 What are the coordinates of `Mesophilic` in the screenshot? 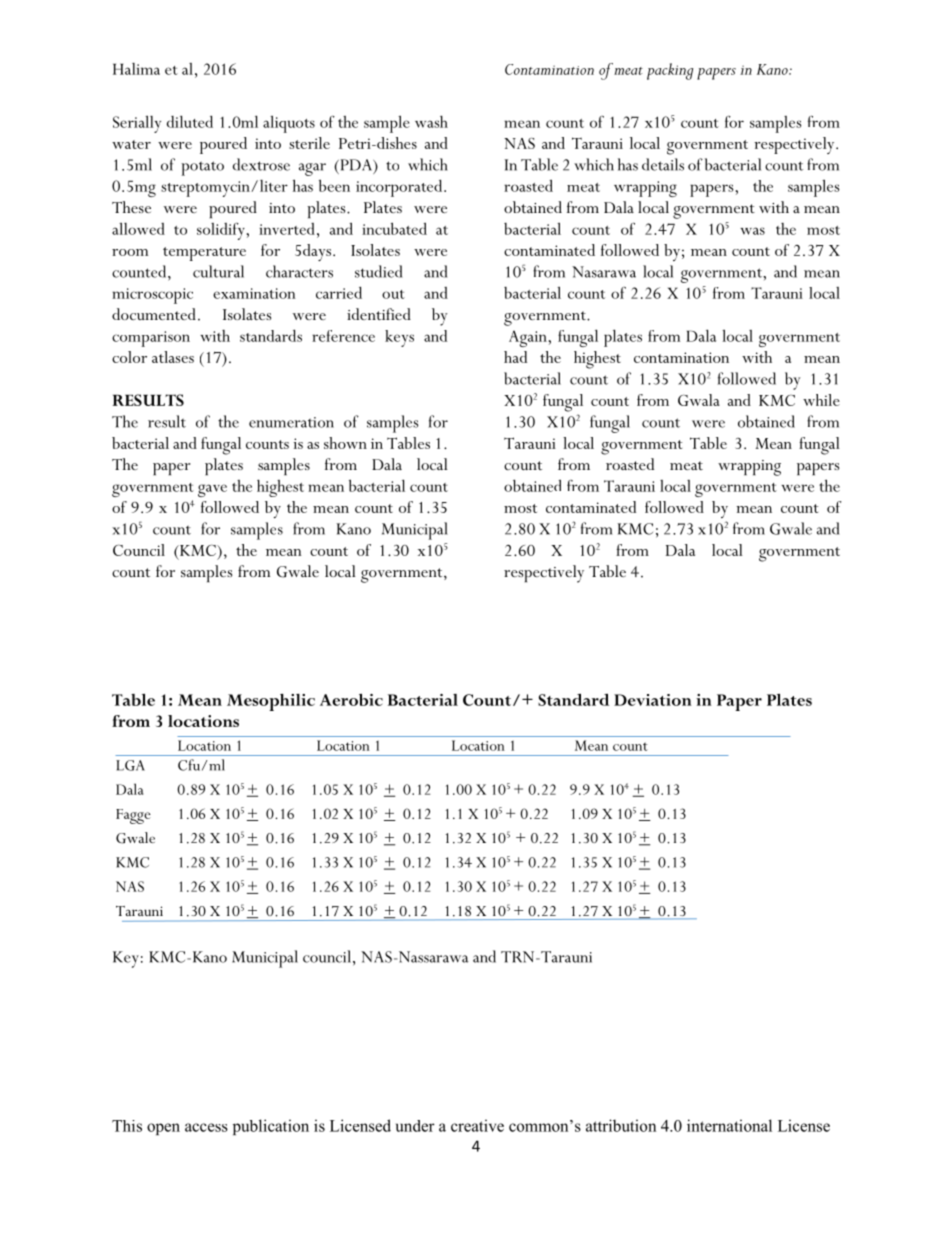 It's located at (271, 702).
